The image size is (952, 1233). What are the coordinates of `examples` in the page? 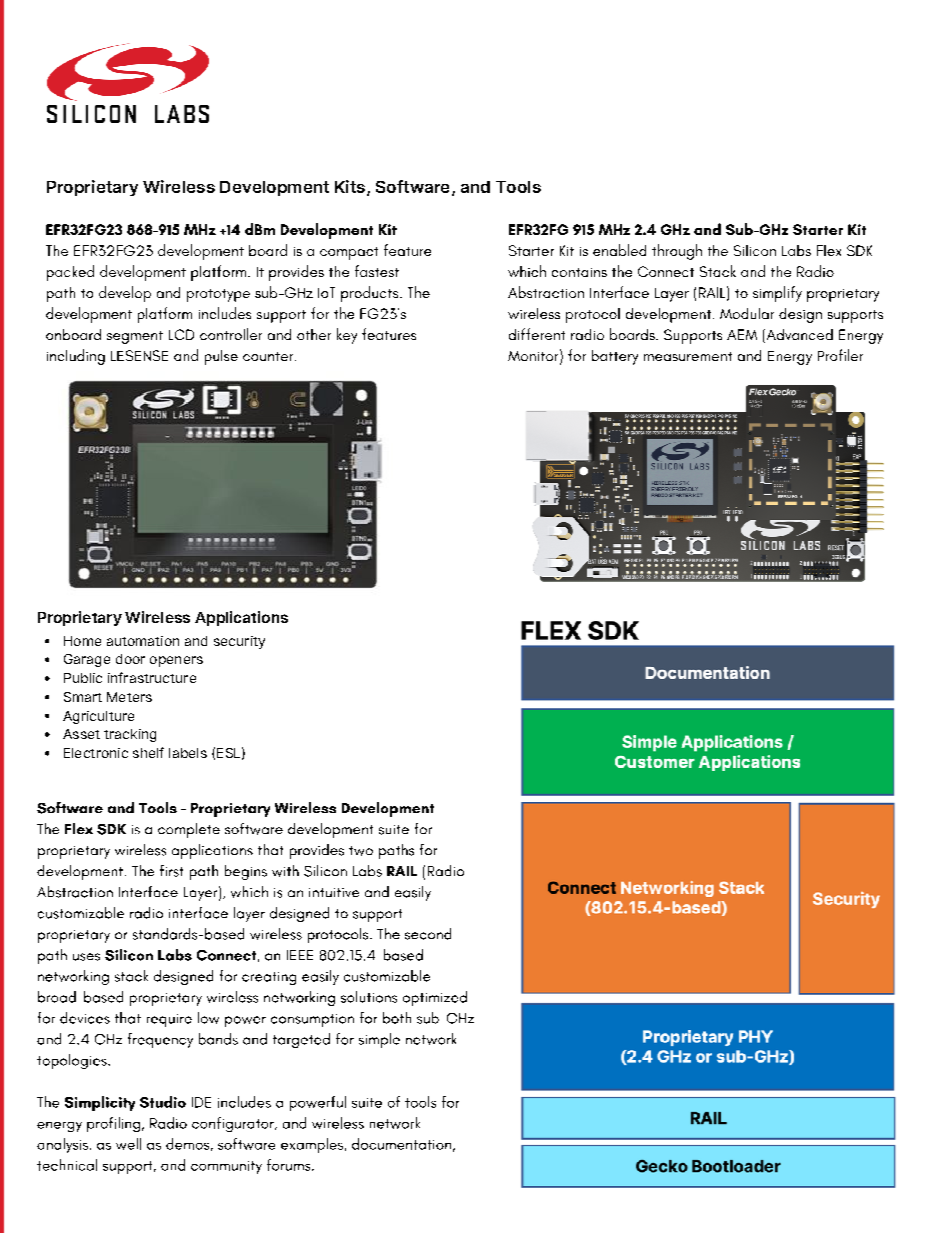 It's located at (313, 1145).
